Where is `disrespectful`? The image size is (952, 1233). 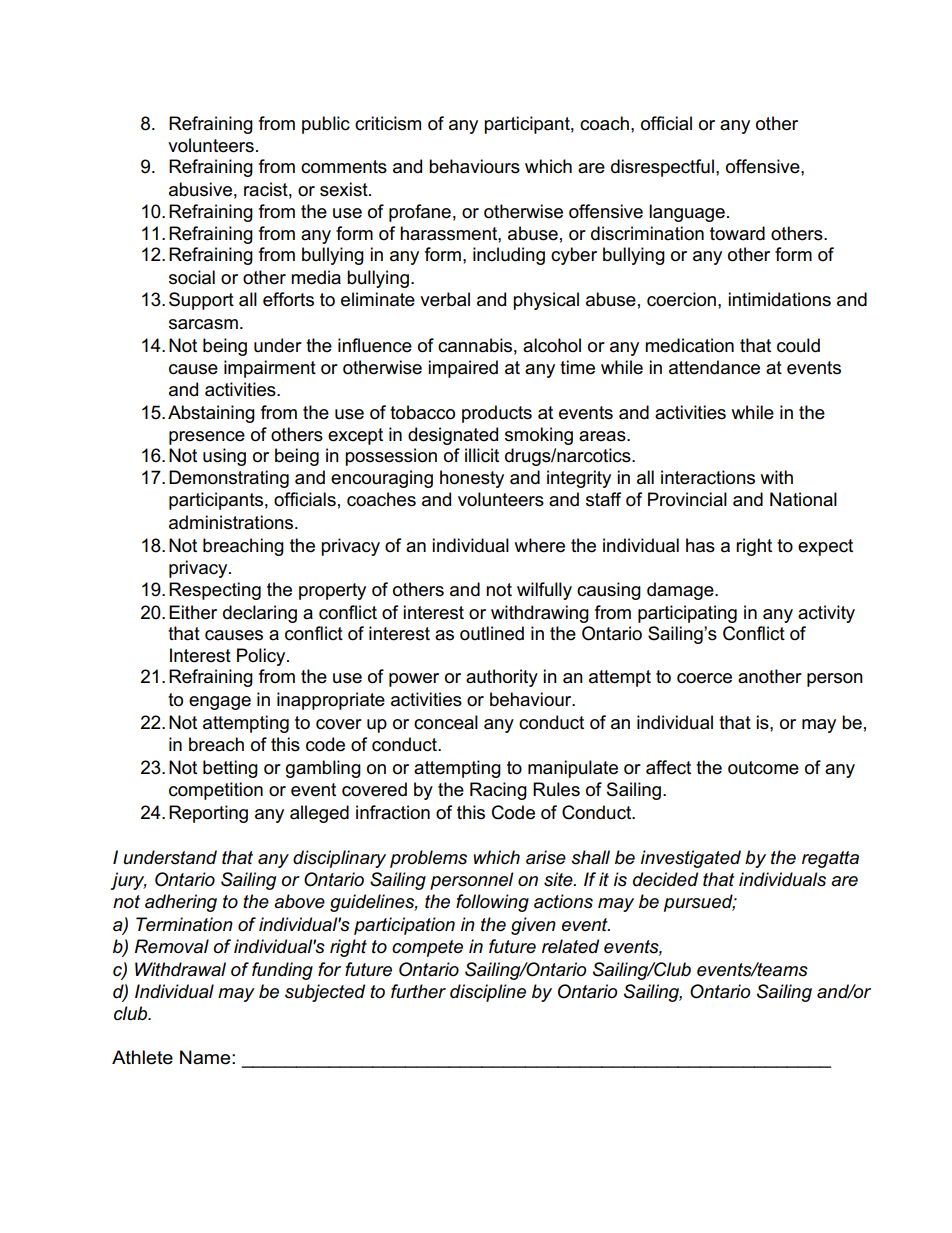 disrespectful is located at coordinates (662, 168).
